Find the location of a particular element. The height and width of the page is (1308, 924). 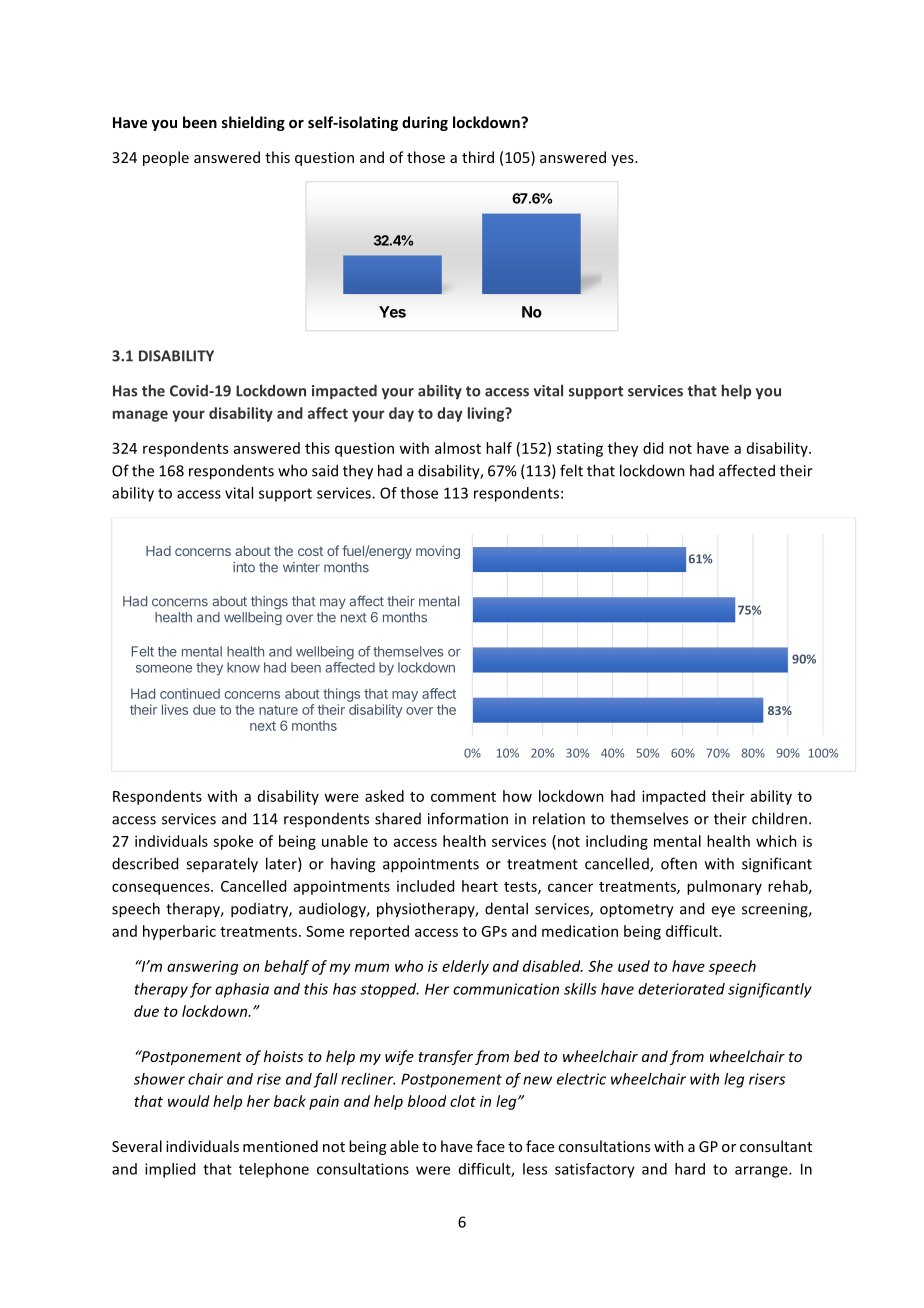

often is located at coordinates (679, 863).
